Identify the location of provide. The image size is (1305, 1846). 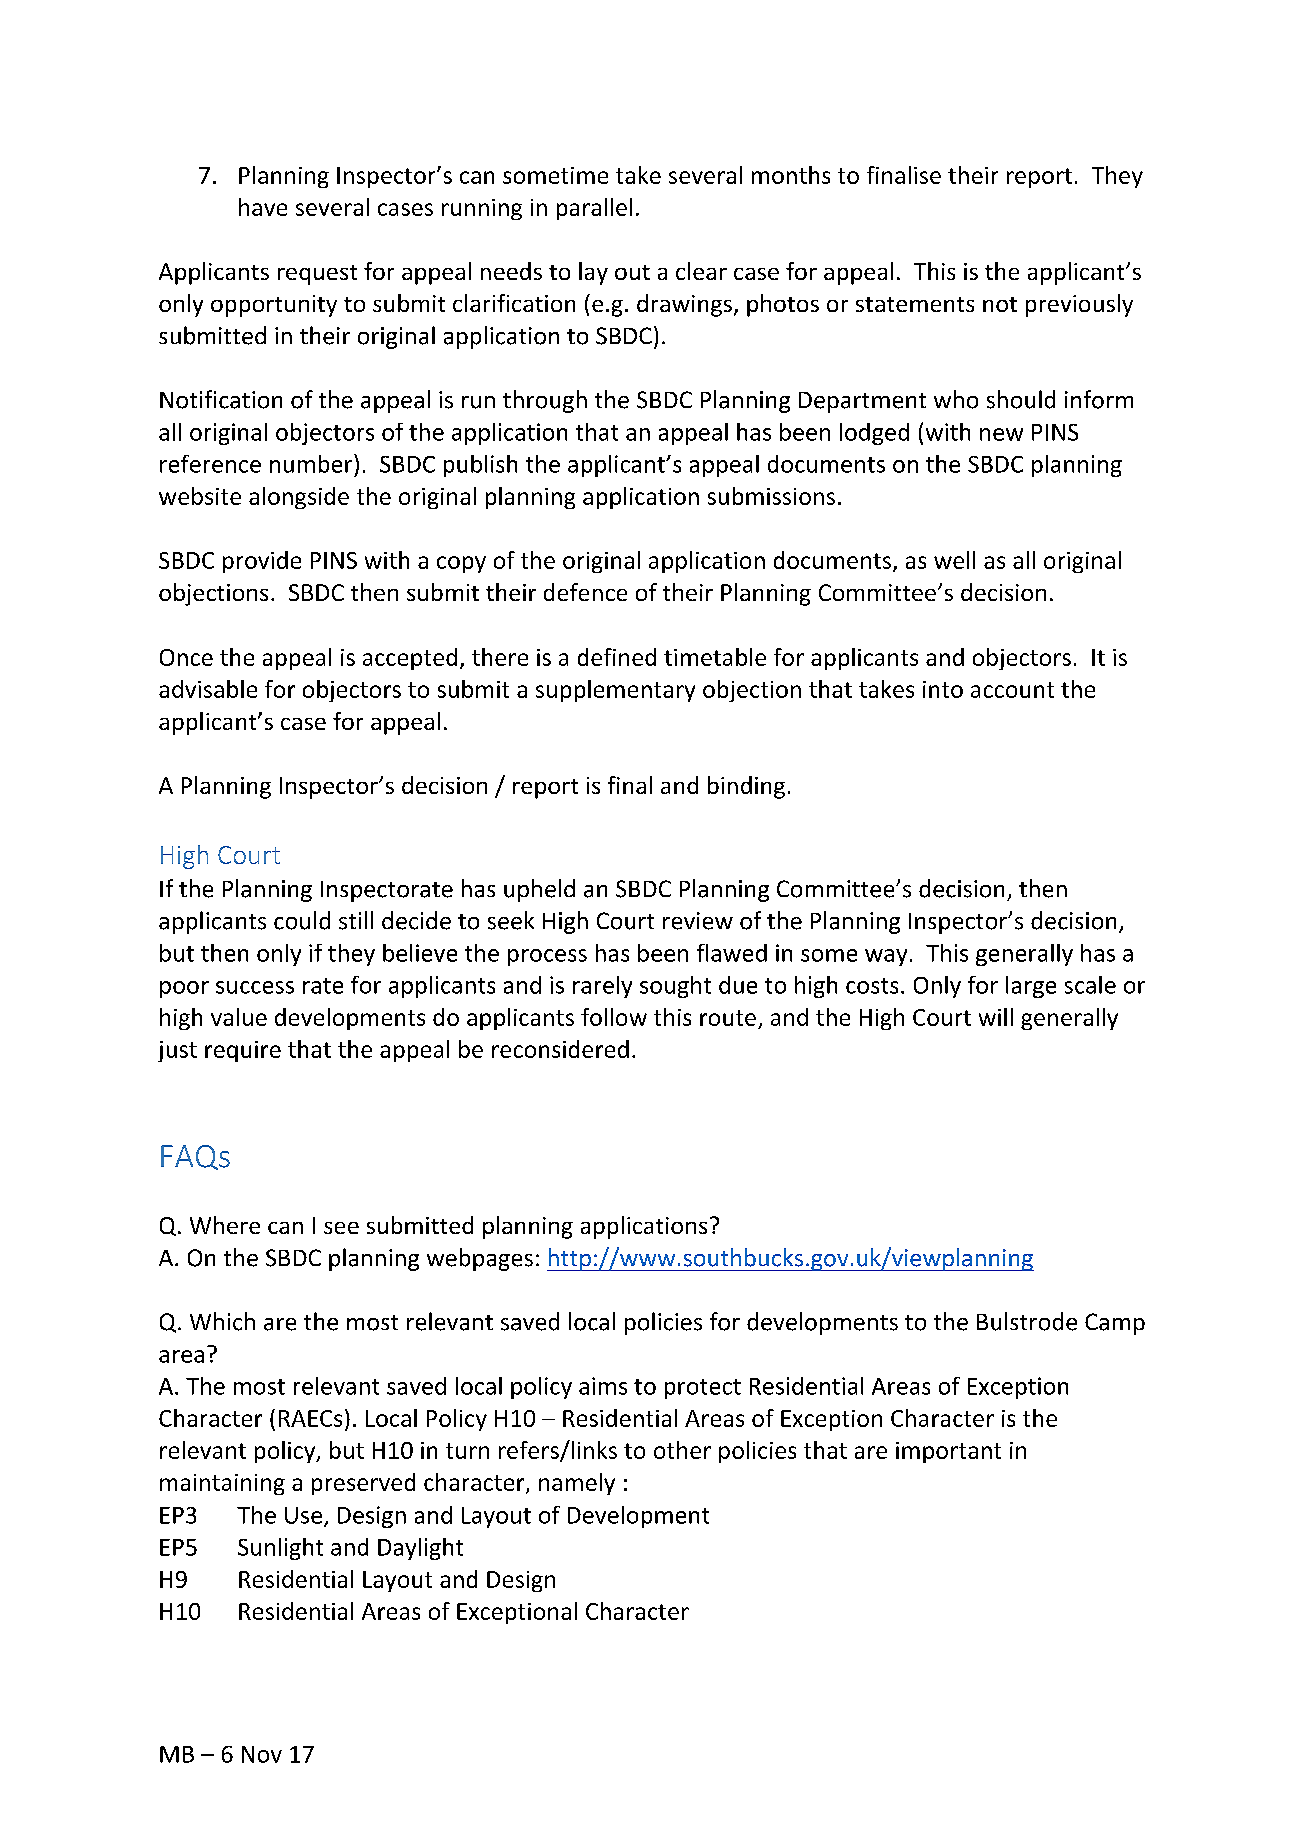
(262, 562).
